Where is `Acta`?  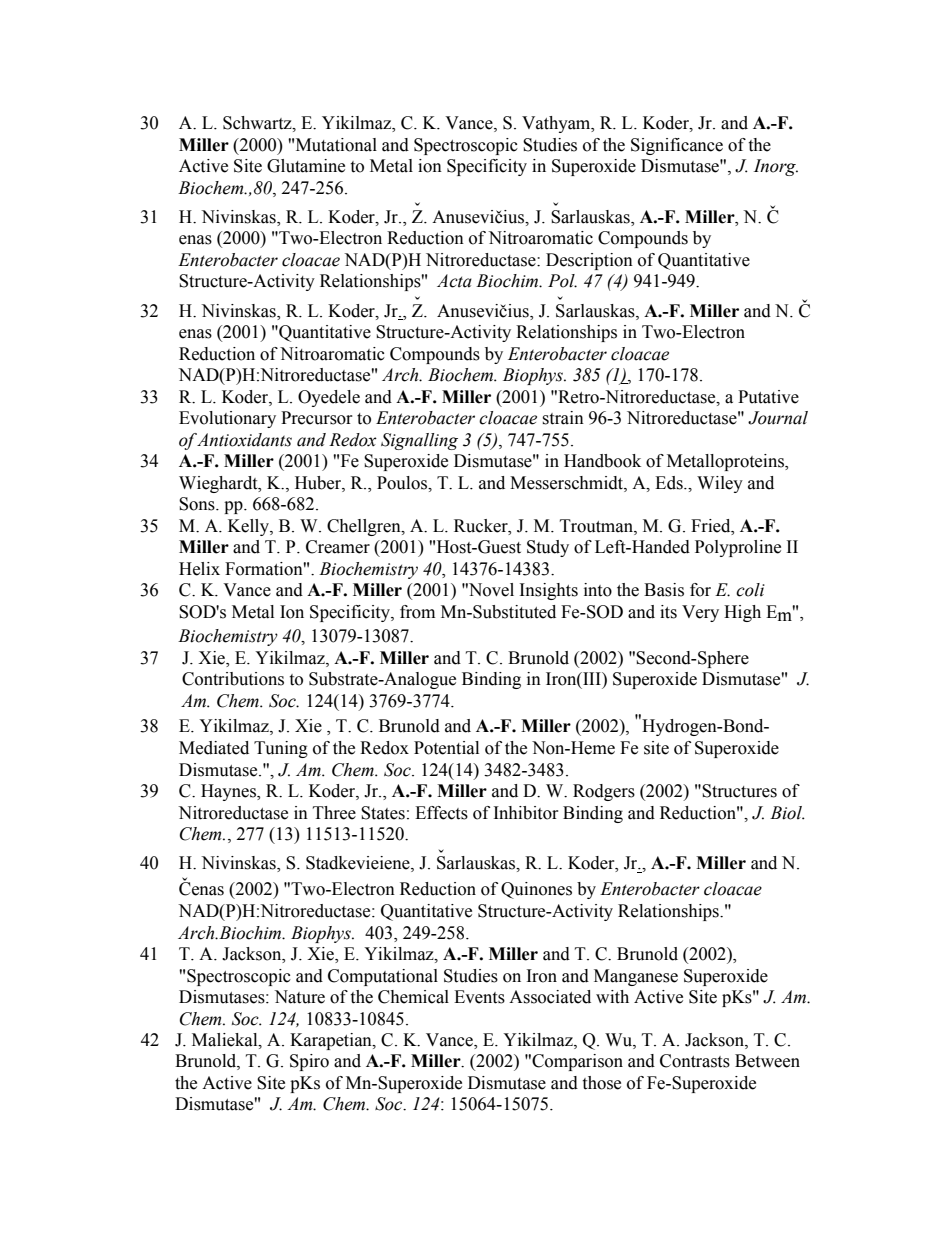 Acta is located at coordinates (454, 281).
